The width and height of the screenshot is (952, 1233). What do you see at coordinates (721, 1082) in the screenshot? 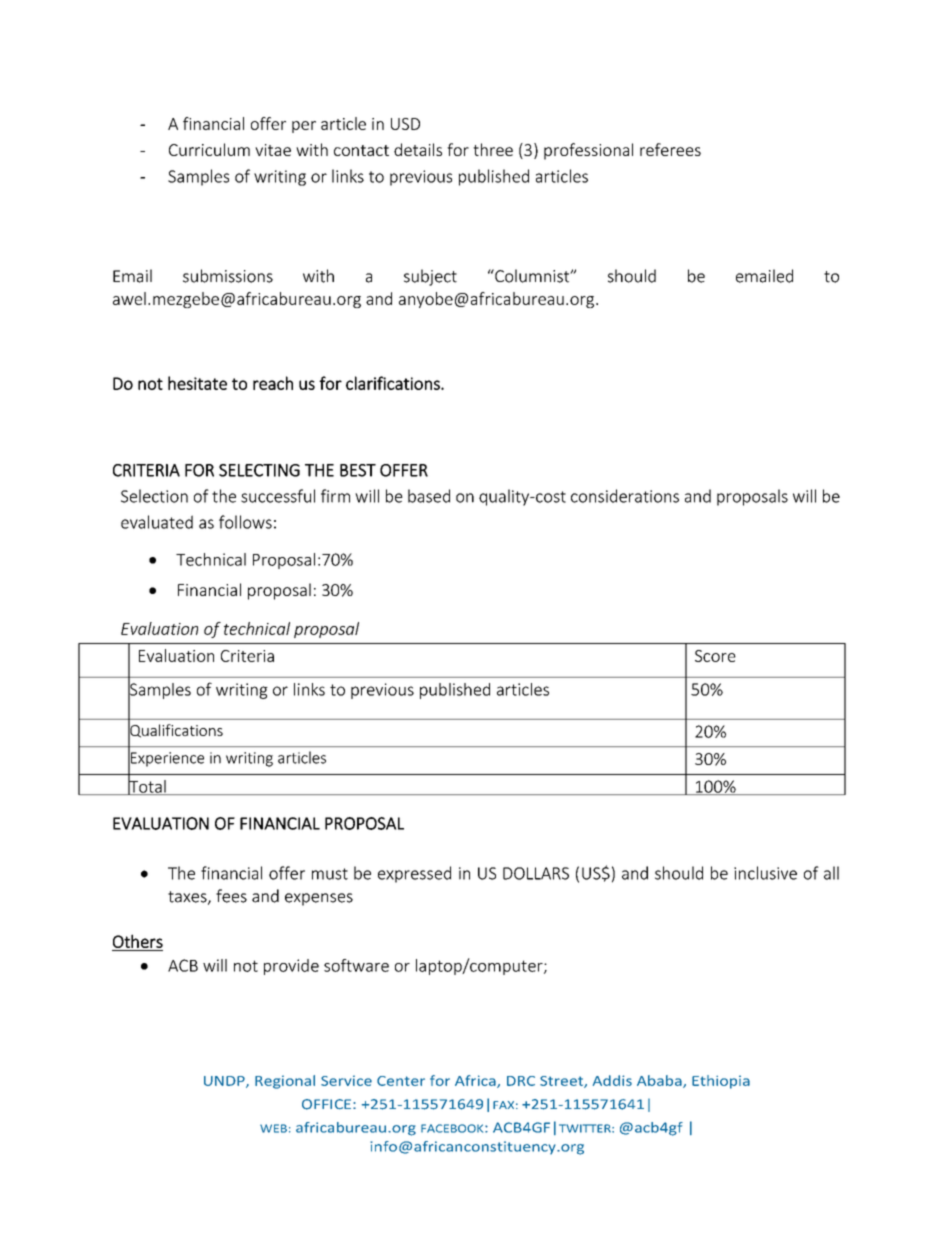
I see `Ethiopia` at bounding box center [721, 1082].
